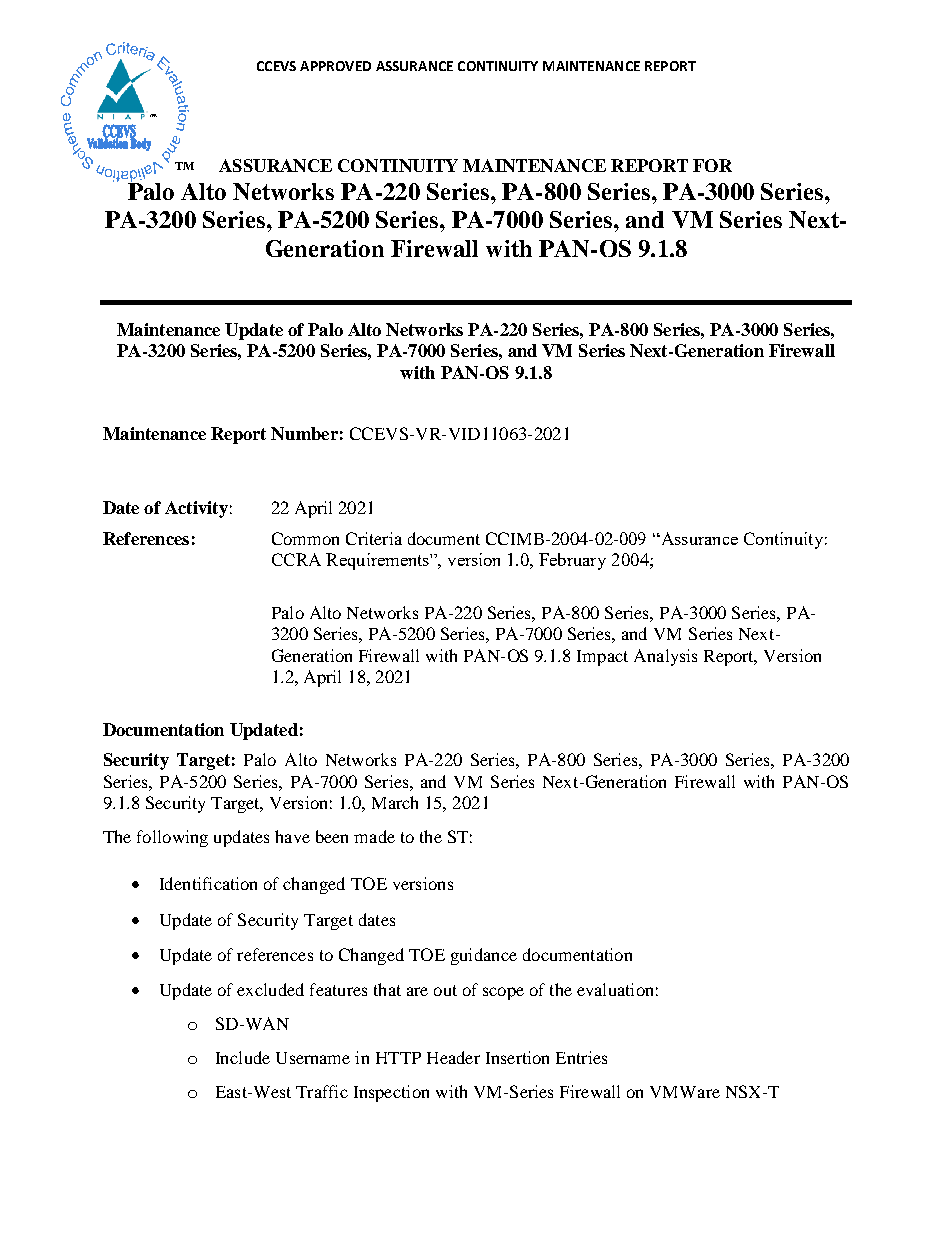  Describe the element at coordinates (243, 1057) in the document. I see `Include` at that location.
